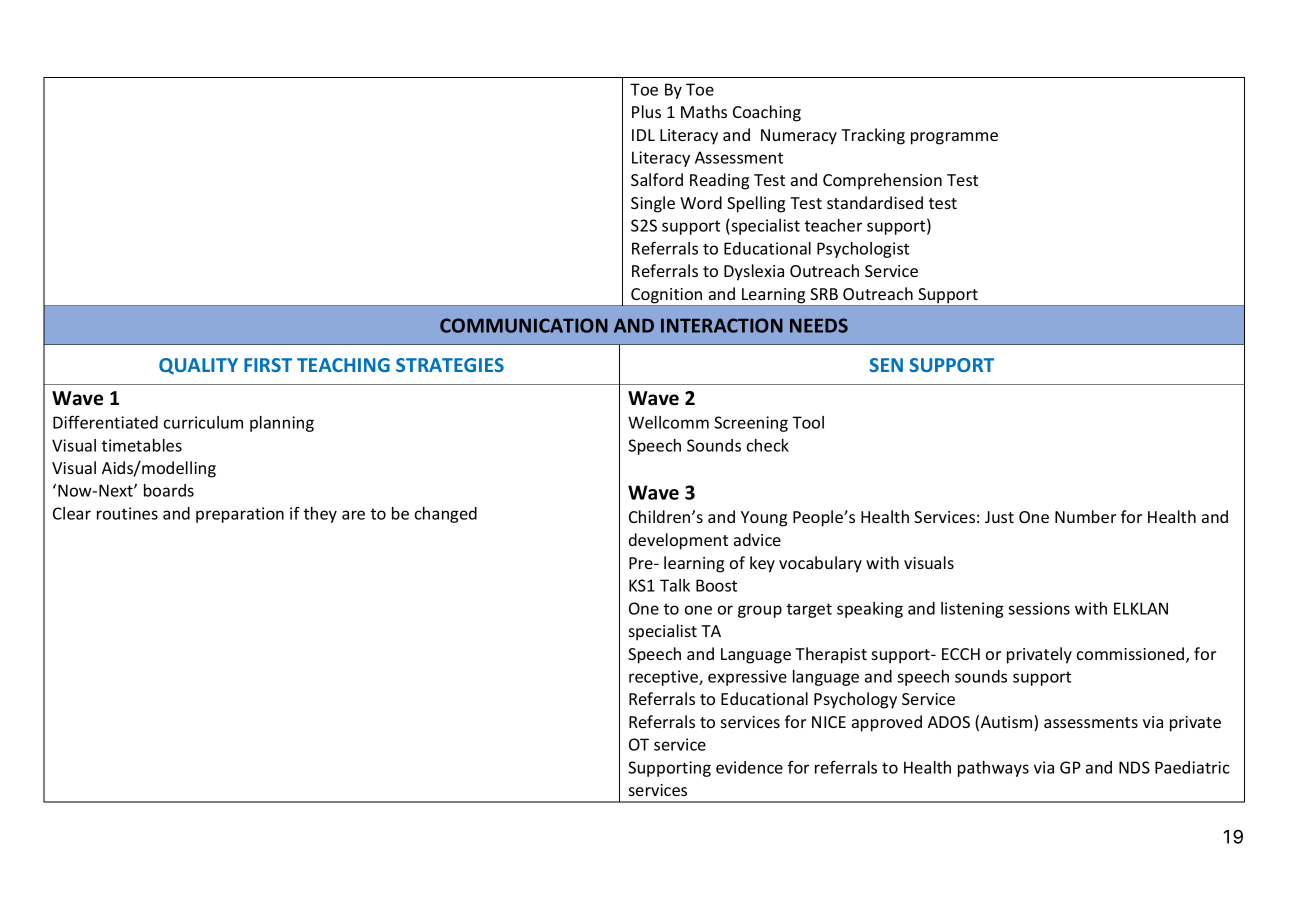 This screenshot has height=924, width=1308. Describe the element at coordinates (646, 111) in the screenshot. I see `Plus` at that location.
